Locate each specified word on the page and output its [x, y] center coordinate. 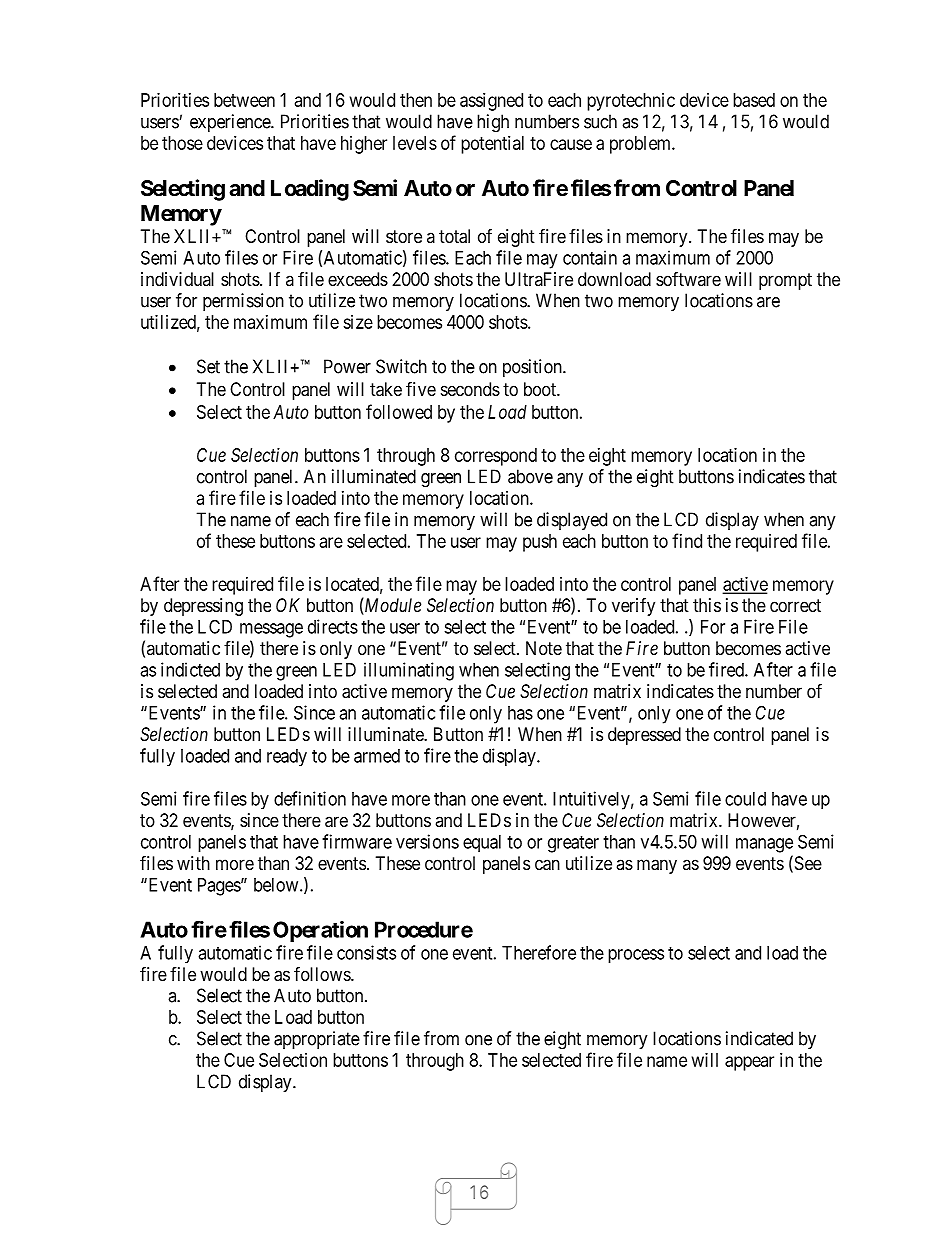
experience [231, 123]
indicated [759, 1038]
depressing [203, 607]
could [745, 799]
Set [208, 366]
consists [366, 952]
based [754, 100]
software [688, 279]
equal [482, 843]
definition [310, 798]
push [540, 543]
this [707, 605]
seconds [470, 389]
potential [492, 145]
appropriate [317, 1040]
